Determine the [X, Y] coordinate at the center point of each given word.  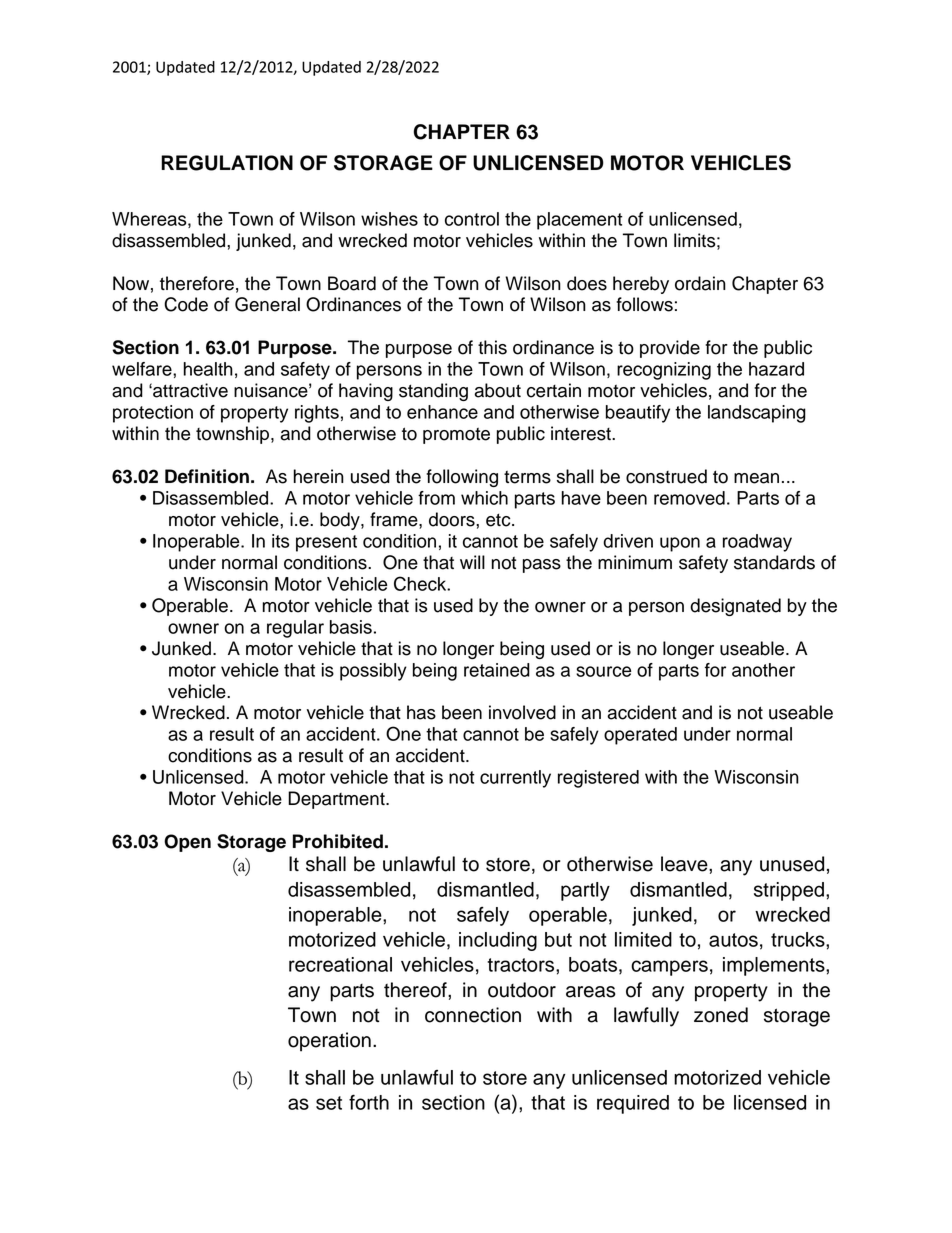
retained [497, 670]
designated [735, 607]
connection [473, 1015]
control [472, 219]
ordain [700, 283]
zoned [721, 1015]
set [329, 1103]
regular [295, 629]
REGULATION [227, 163]
